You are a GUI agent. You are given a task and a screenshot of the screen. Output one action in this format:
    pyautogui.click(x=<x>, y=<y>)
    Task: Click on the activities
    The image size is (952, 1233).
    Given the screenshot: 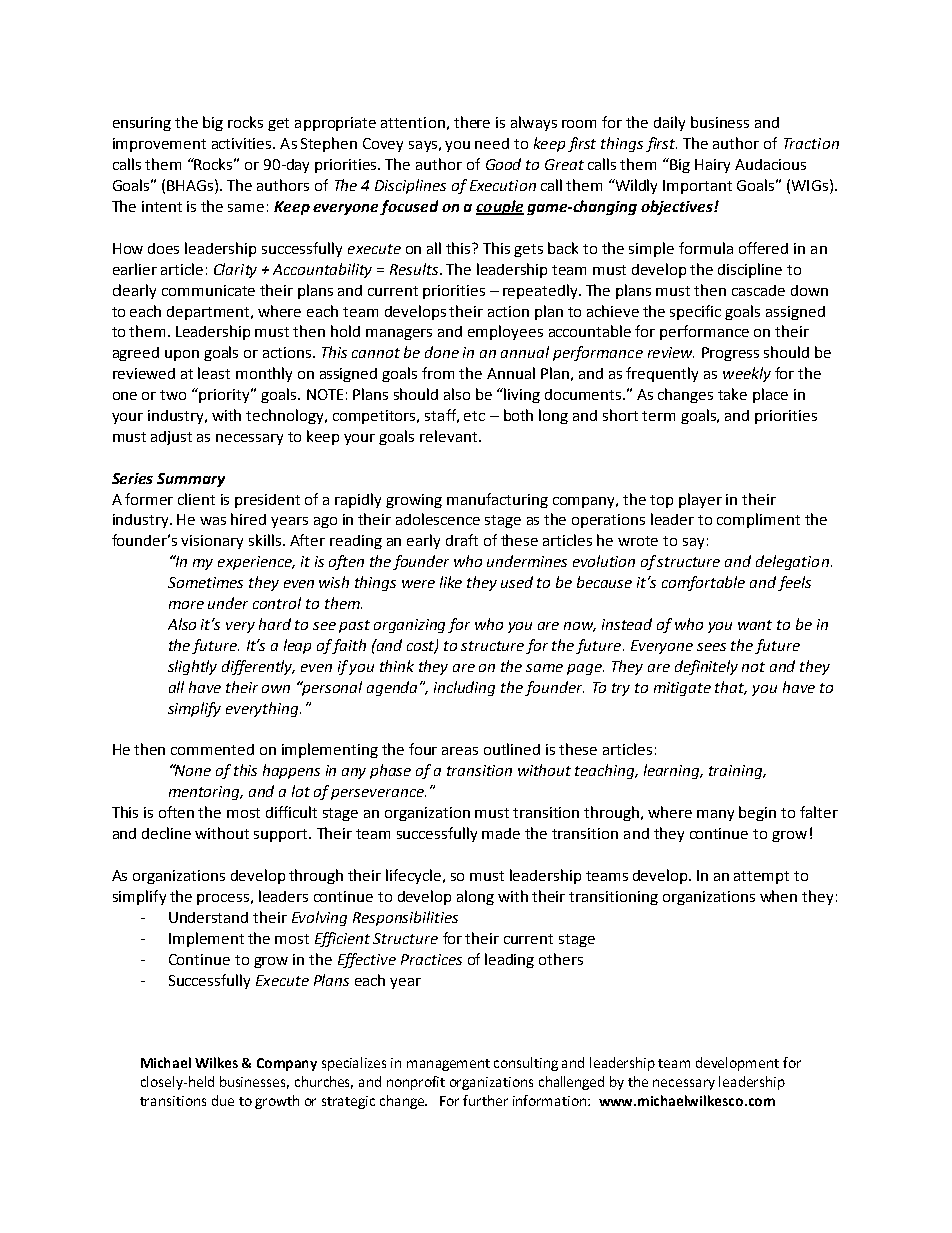 What is the action you would take?
    pyautogui.click(x=243, y=143)
